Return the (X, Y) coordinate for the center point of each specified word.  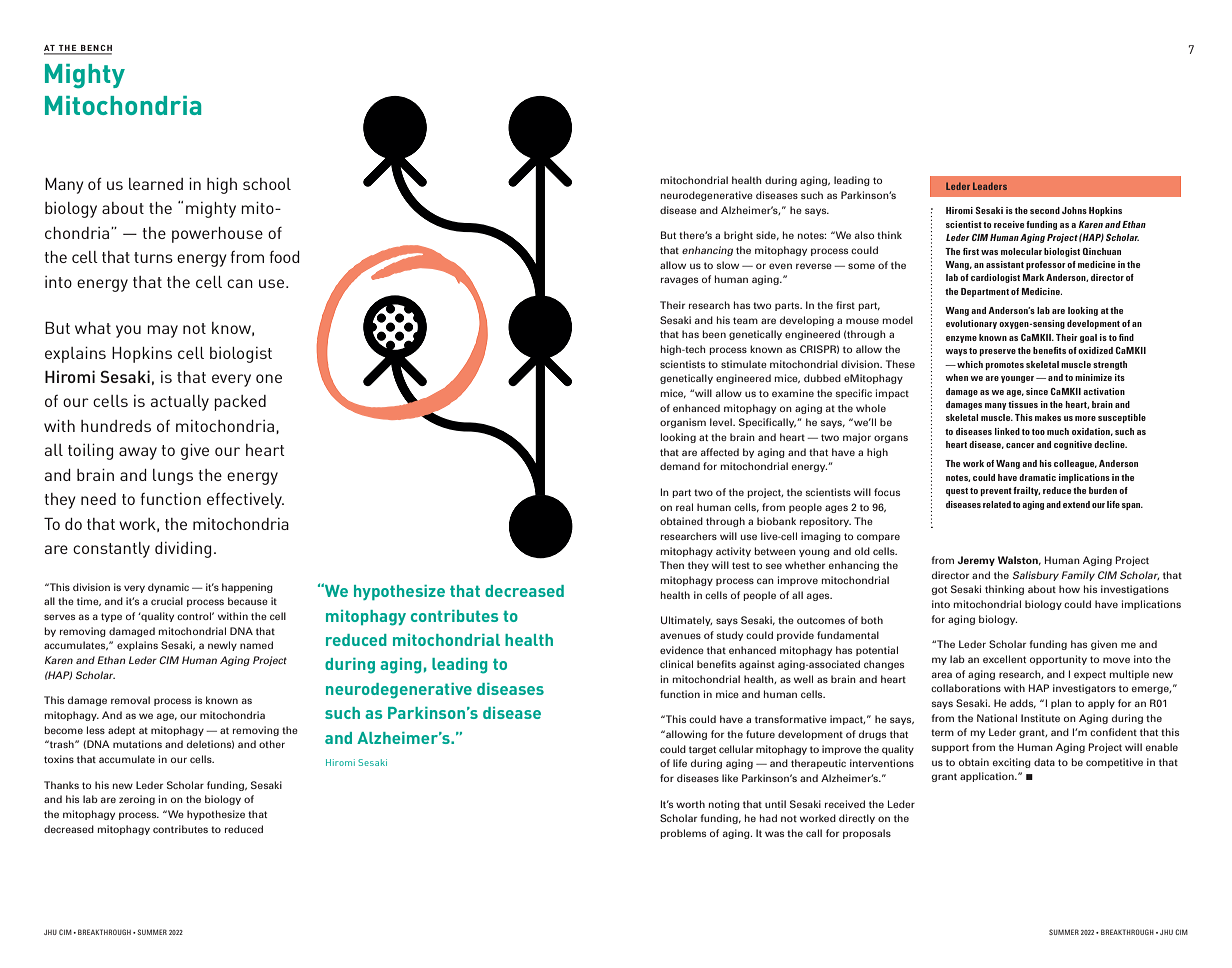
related (997, 504)
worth (690, 804)
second (1045, 210)
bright (738, 236)
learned (156, 184)
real (684, 507)
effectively (245, 501)
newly (222, 646)
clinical (676, 664)
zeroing (137, 800)
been (714, 334)
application (988, 777)
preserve (997, 352)
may (162, 331)
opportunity (1058, 660)
